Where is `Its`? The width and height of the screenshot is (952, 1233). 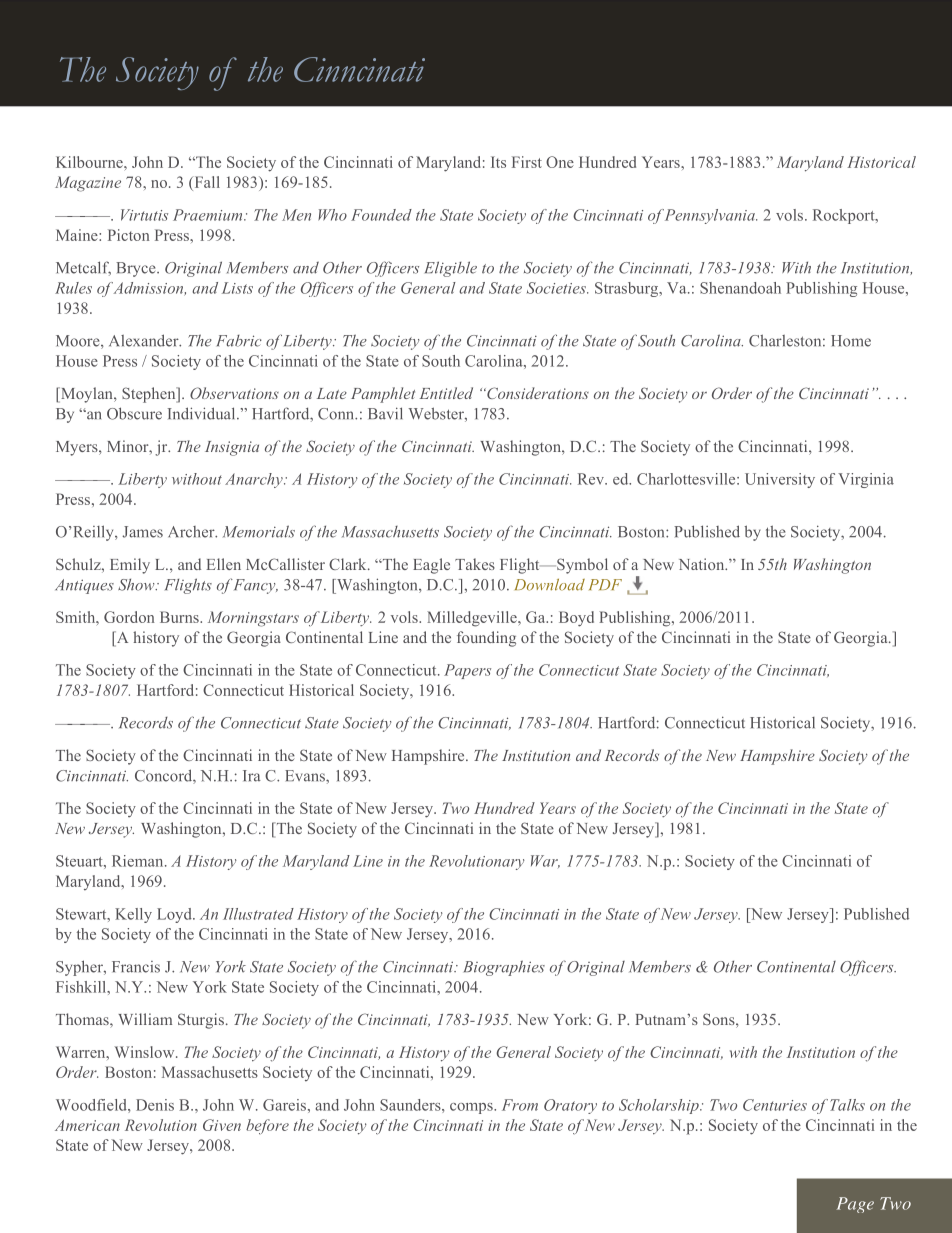 Its is located at coordinates (498, 162).
